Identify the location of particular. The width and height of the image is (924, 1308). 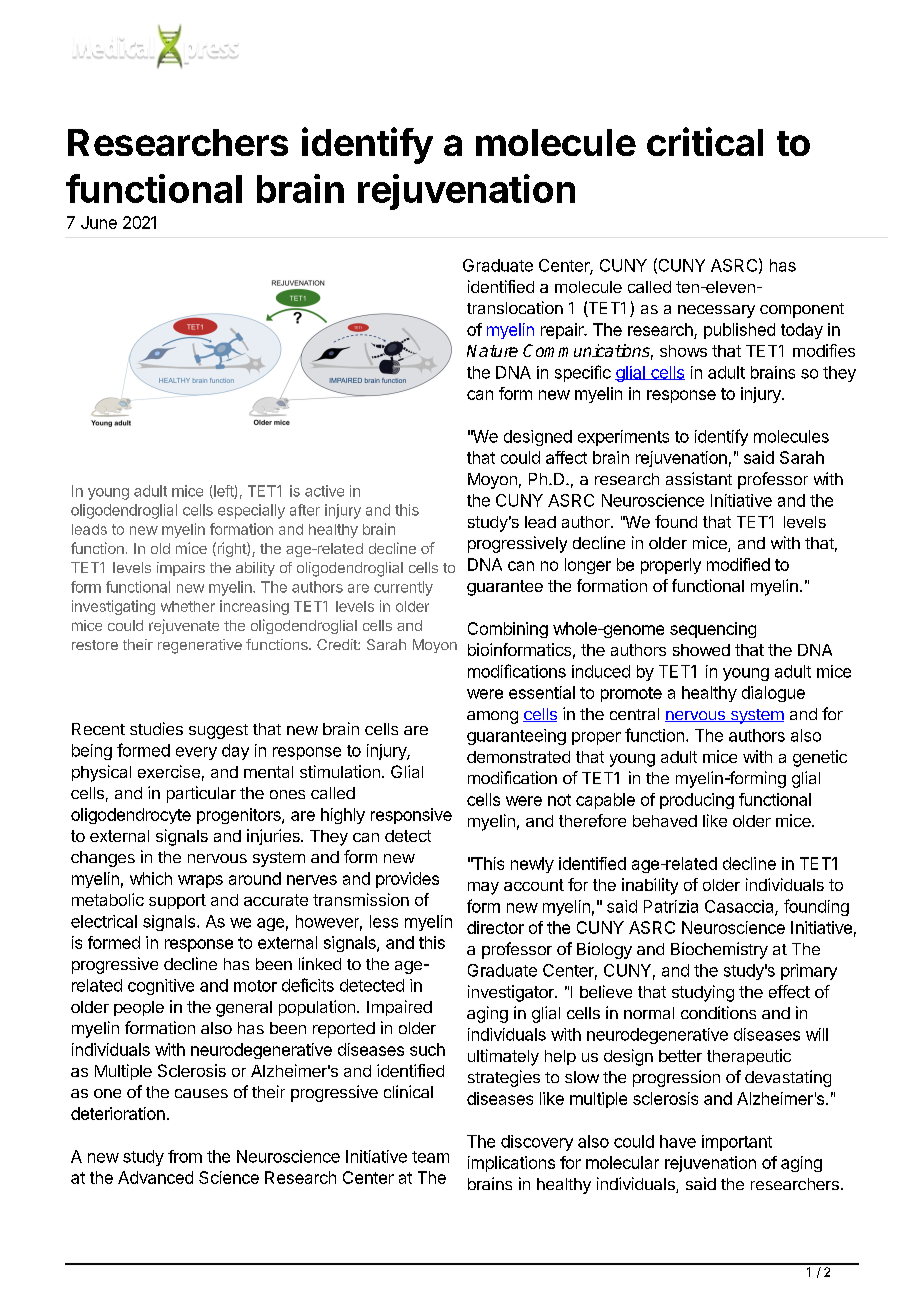
(201, 794).
